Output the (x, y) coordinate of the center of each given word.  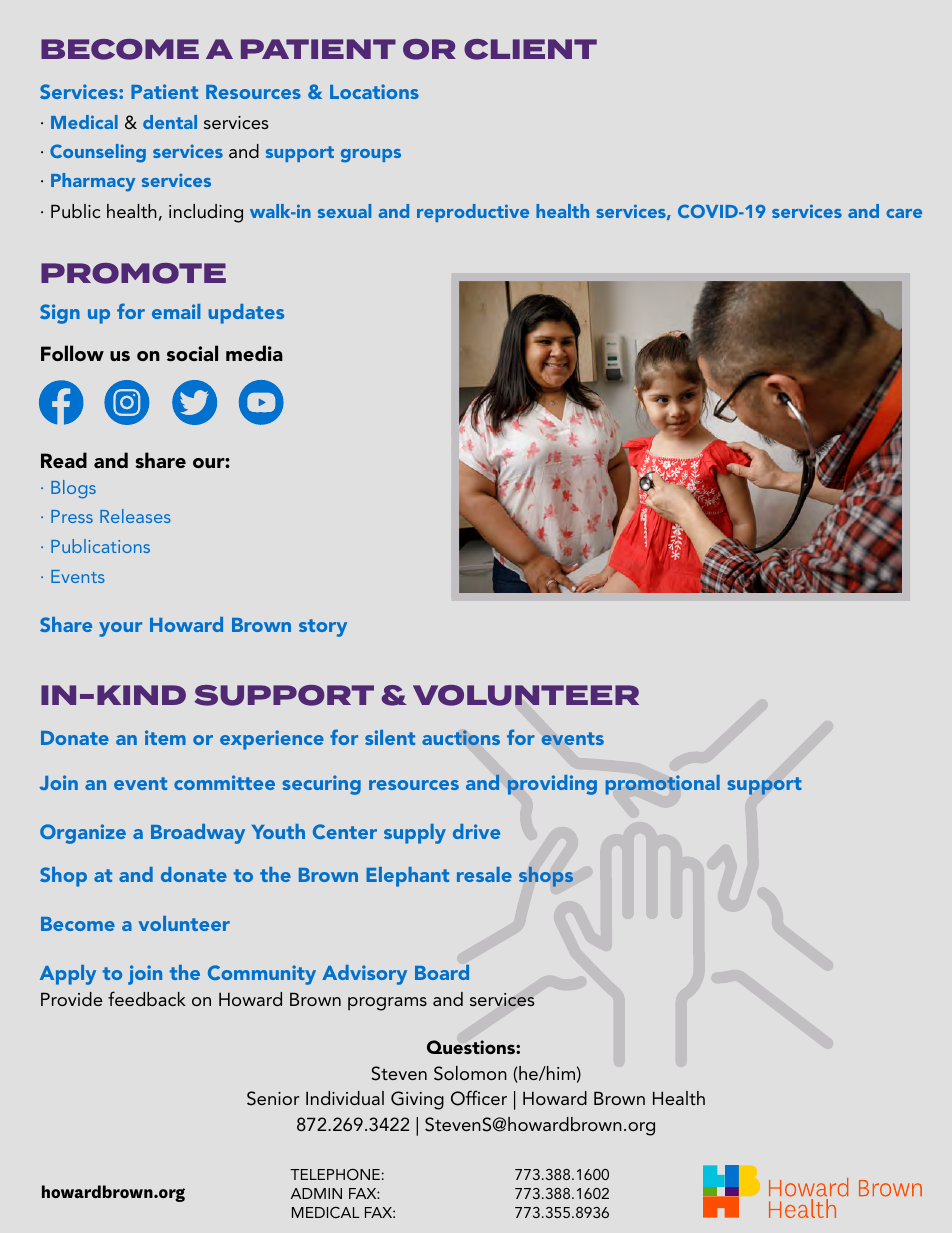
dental (170, 122)
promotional (663, 785)
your (120, 629)
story (323, 628)
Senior (273, 1098)
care (904, 213)
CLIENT (530, 49)
